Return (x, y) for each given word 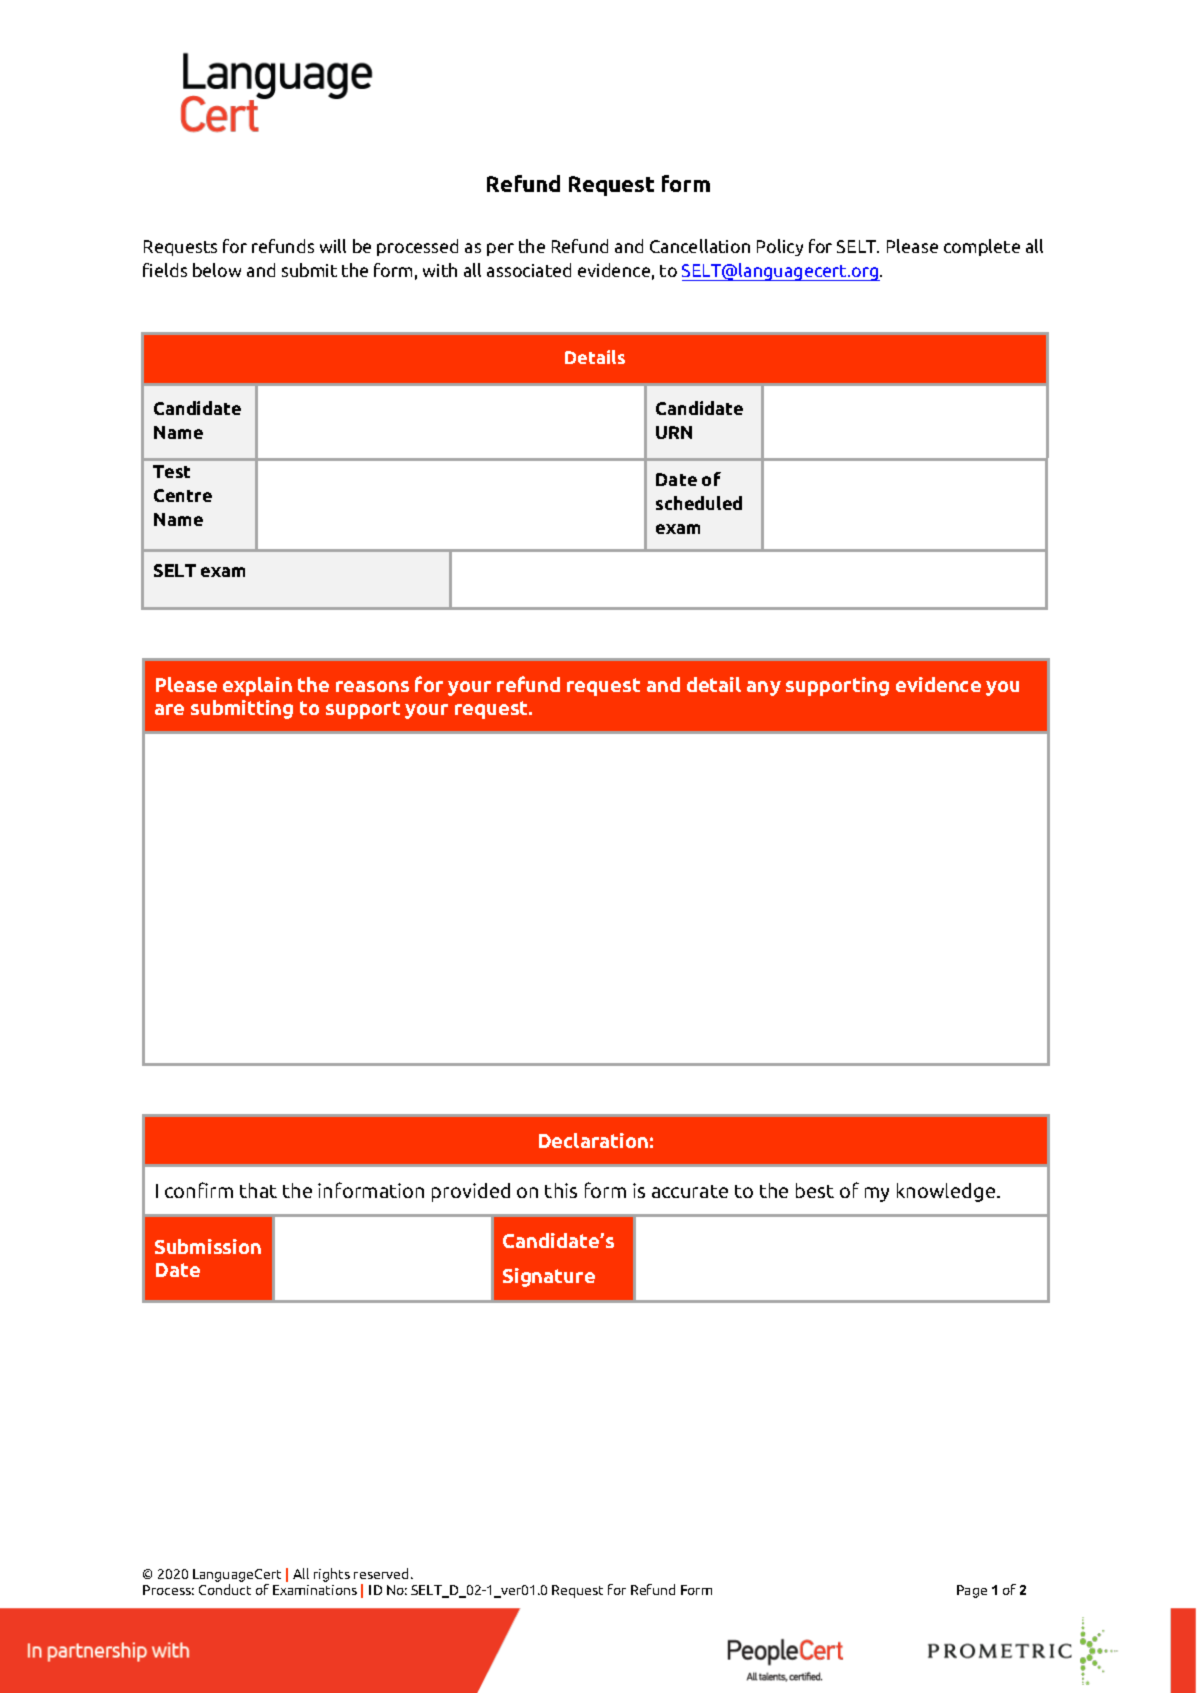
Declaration (593, 1140)
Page (972, 1591)
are (169, 709)
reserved (381, 1573)
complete (982, 247)
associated (529, 270)
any (764, 688)
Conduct (225, 1589)
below (217, 270)
